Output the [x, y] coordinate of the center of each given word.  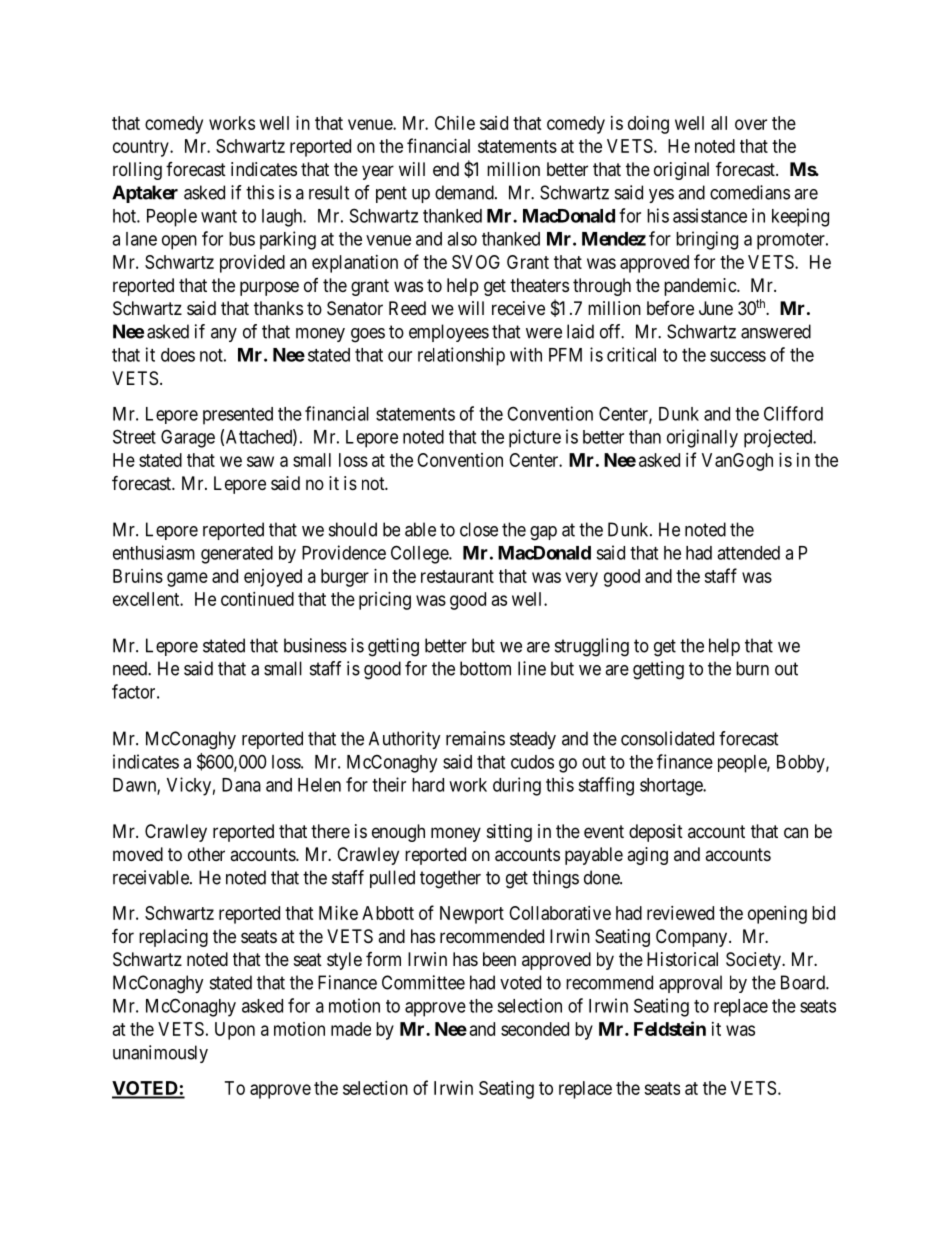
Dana [241, 785]
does [178, 355]
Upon [235, 1031]
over [751, 124]
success [738, 356]
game [187, 579]
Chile [455, 123]
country [142, 148]
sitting [509, 833]
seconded [535, 1029]
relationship [461, 356]
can [796, 832]
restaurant [457, 576]
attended [748, 553]
